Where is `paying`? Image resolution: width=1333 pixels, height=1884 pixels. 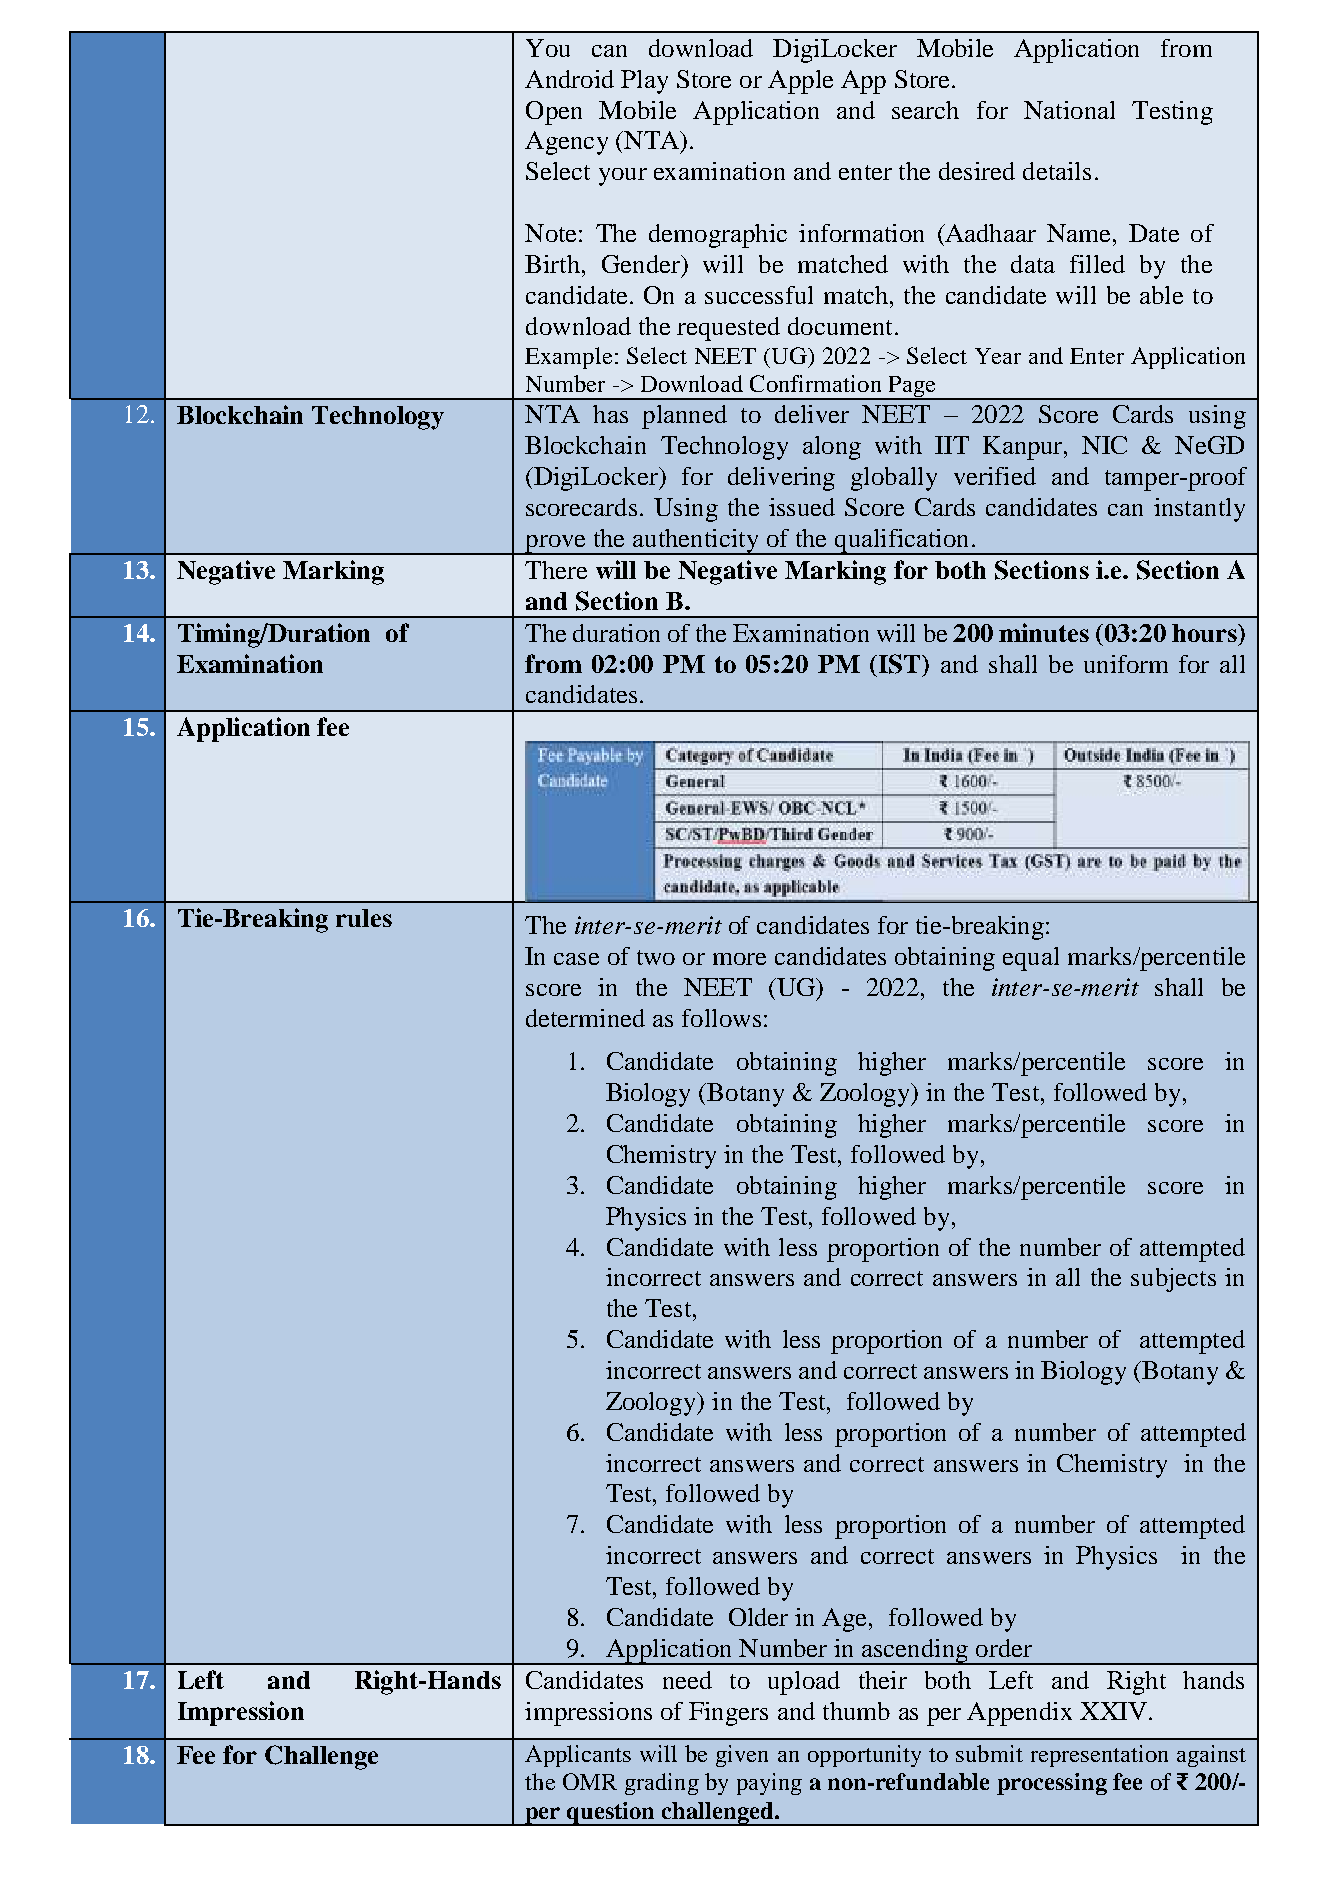
paying is located at coordinates (769, 1784).
